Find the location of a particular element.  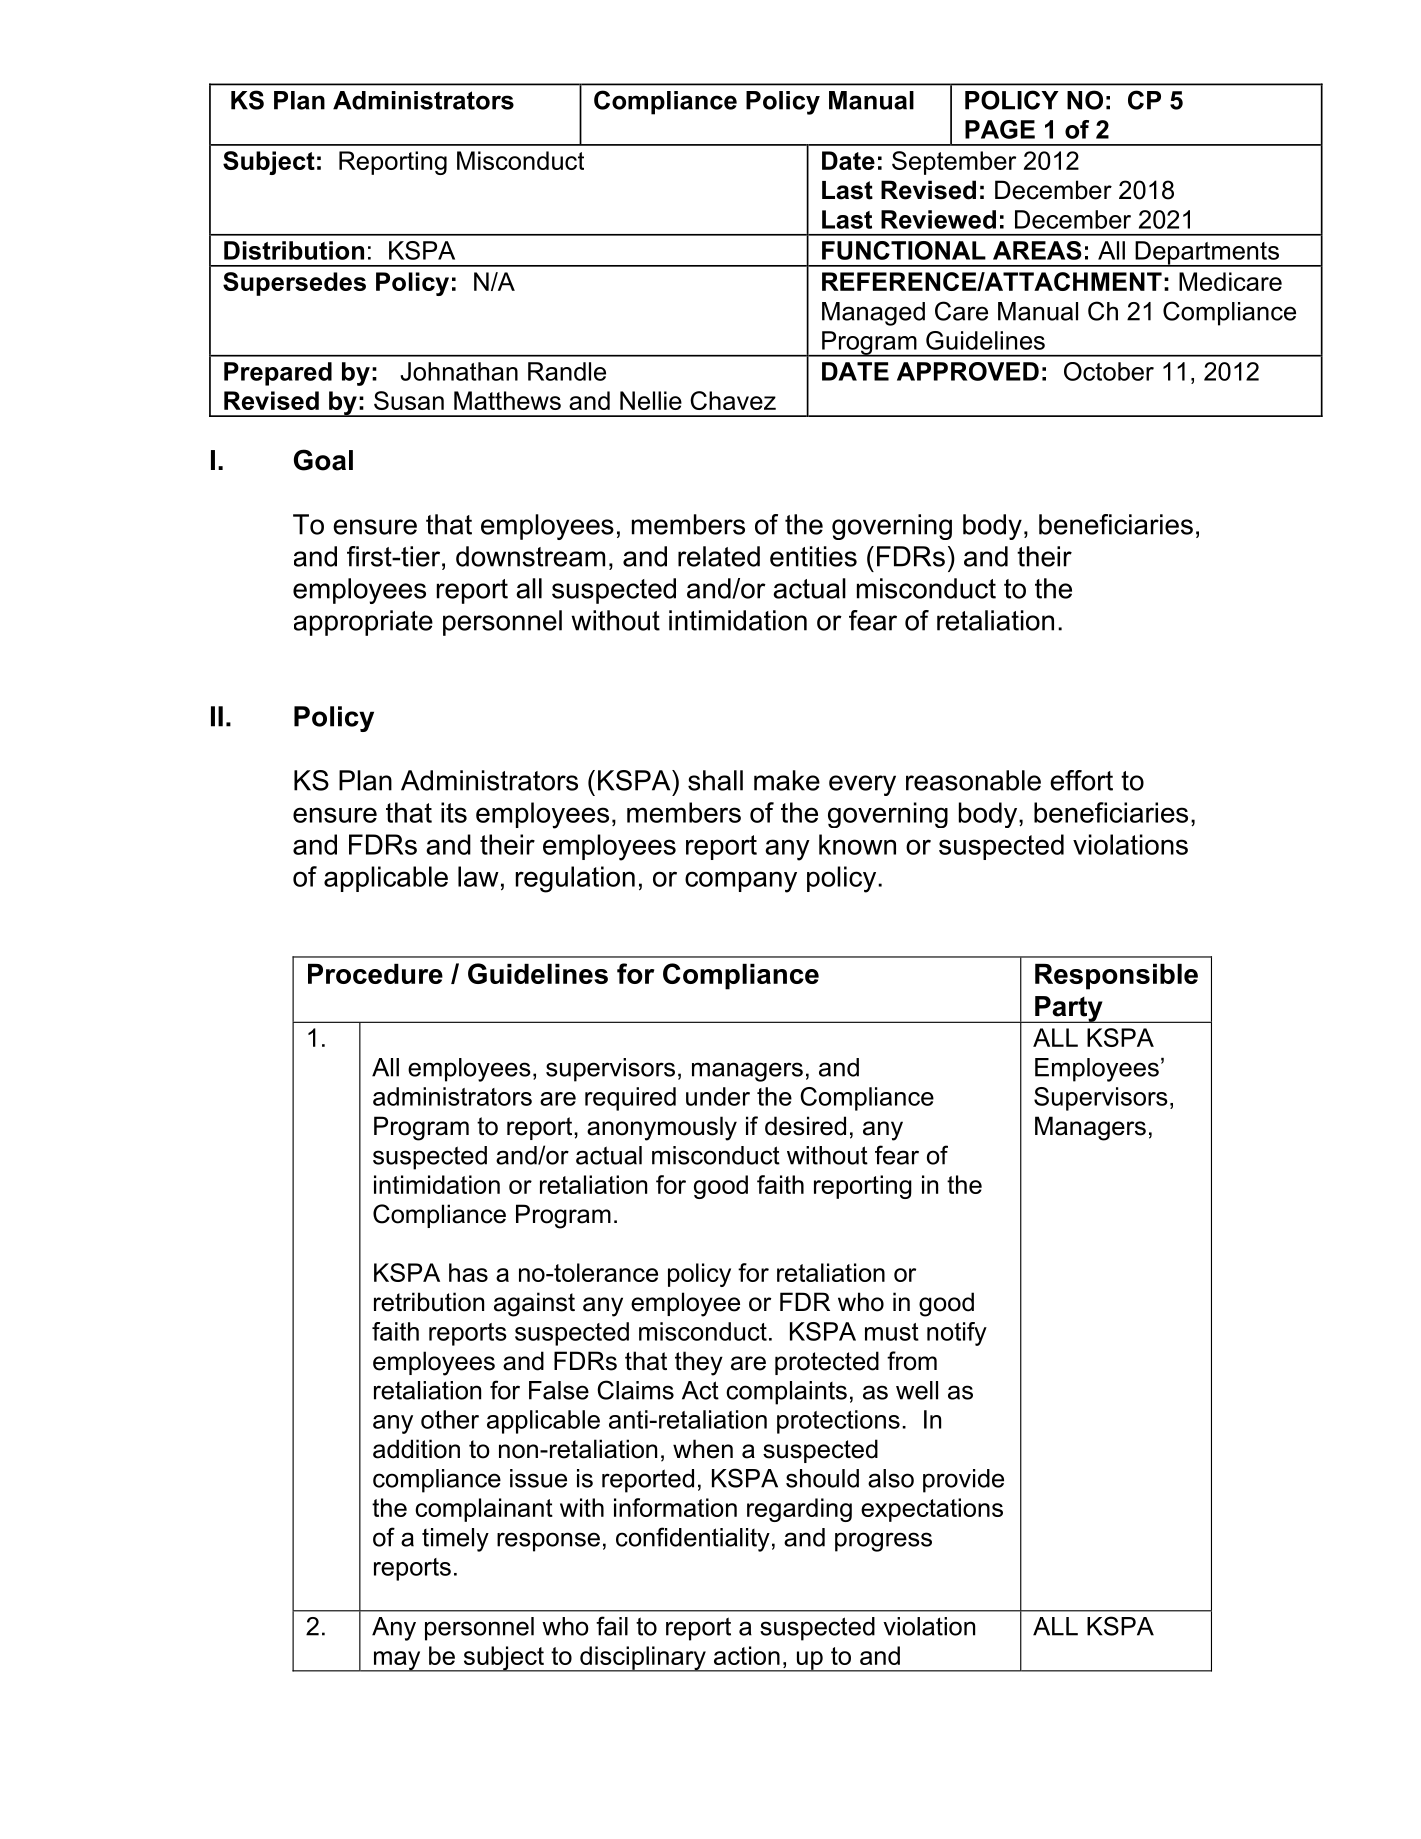

FUNCTIONAL is located at coordinates (904, 250).
